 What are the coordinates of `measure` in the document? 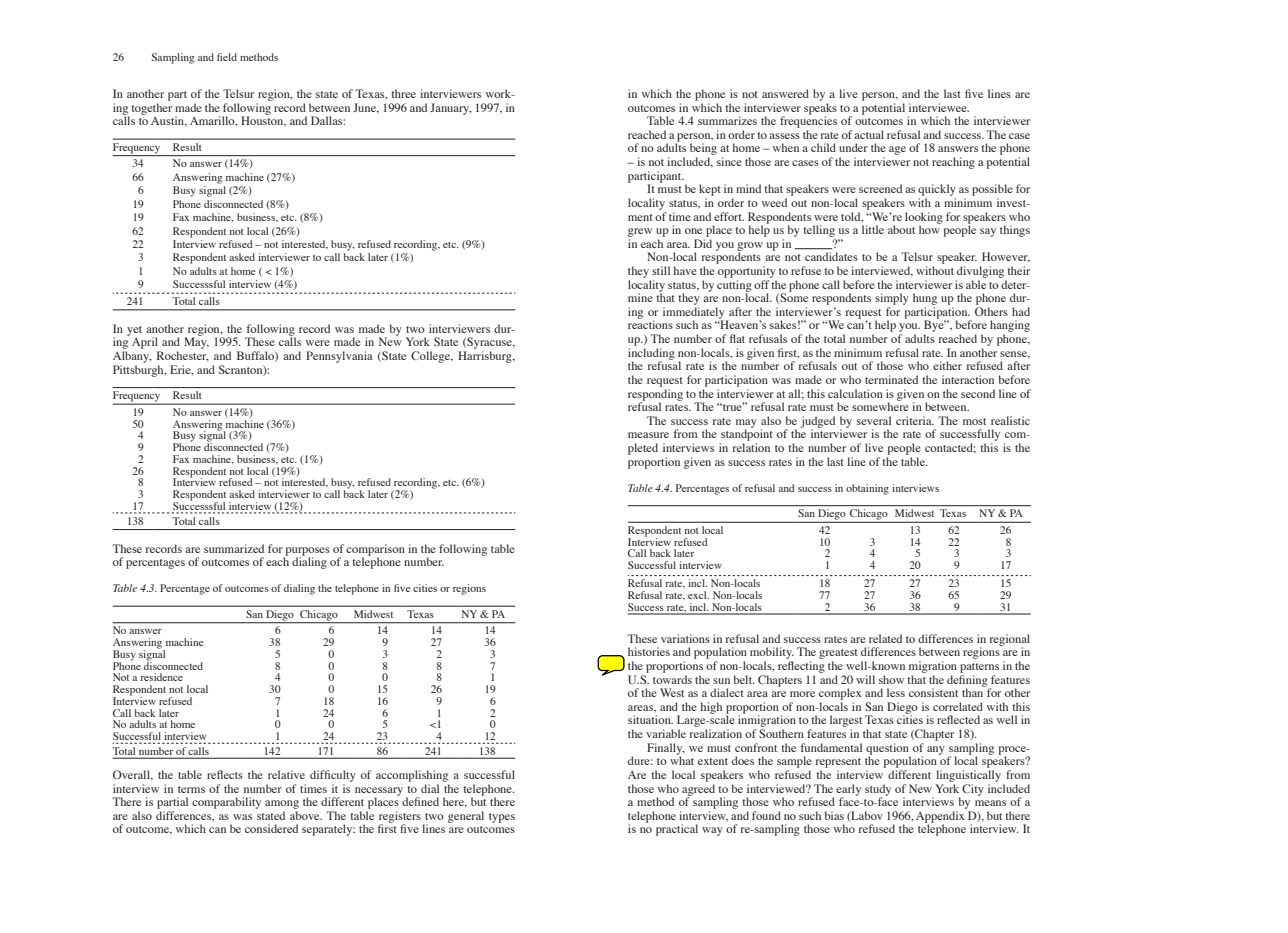 It's located at (648, 435).
